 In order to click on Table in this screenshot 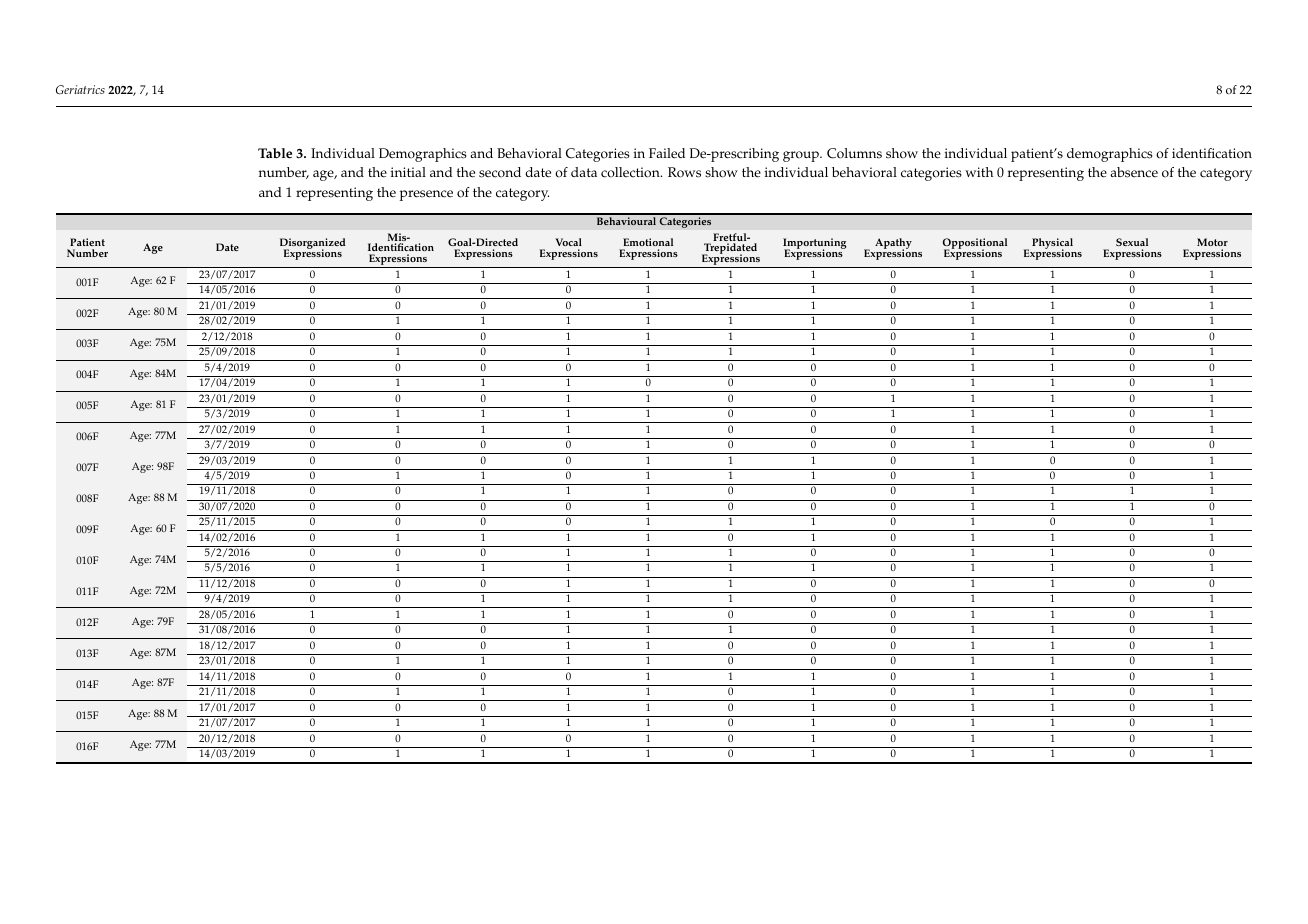, I will do `click(275, 153)`.
